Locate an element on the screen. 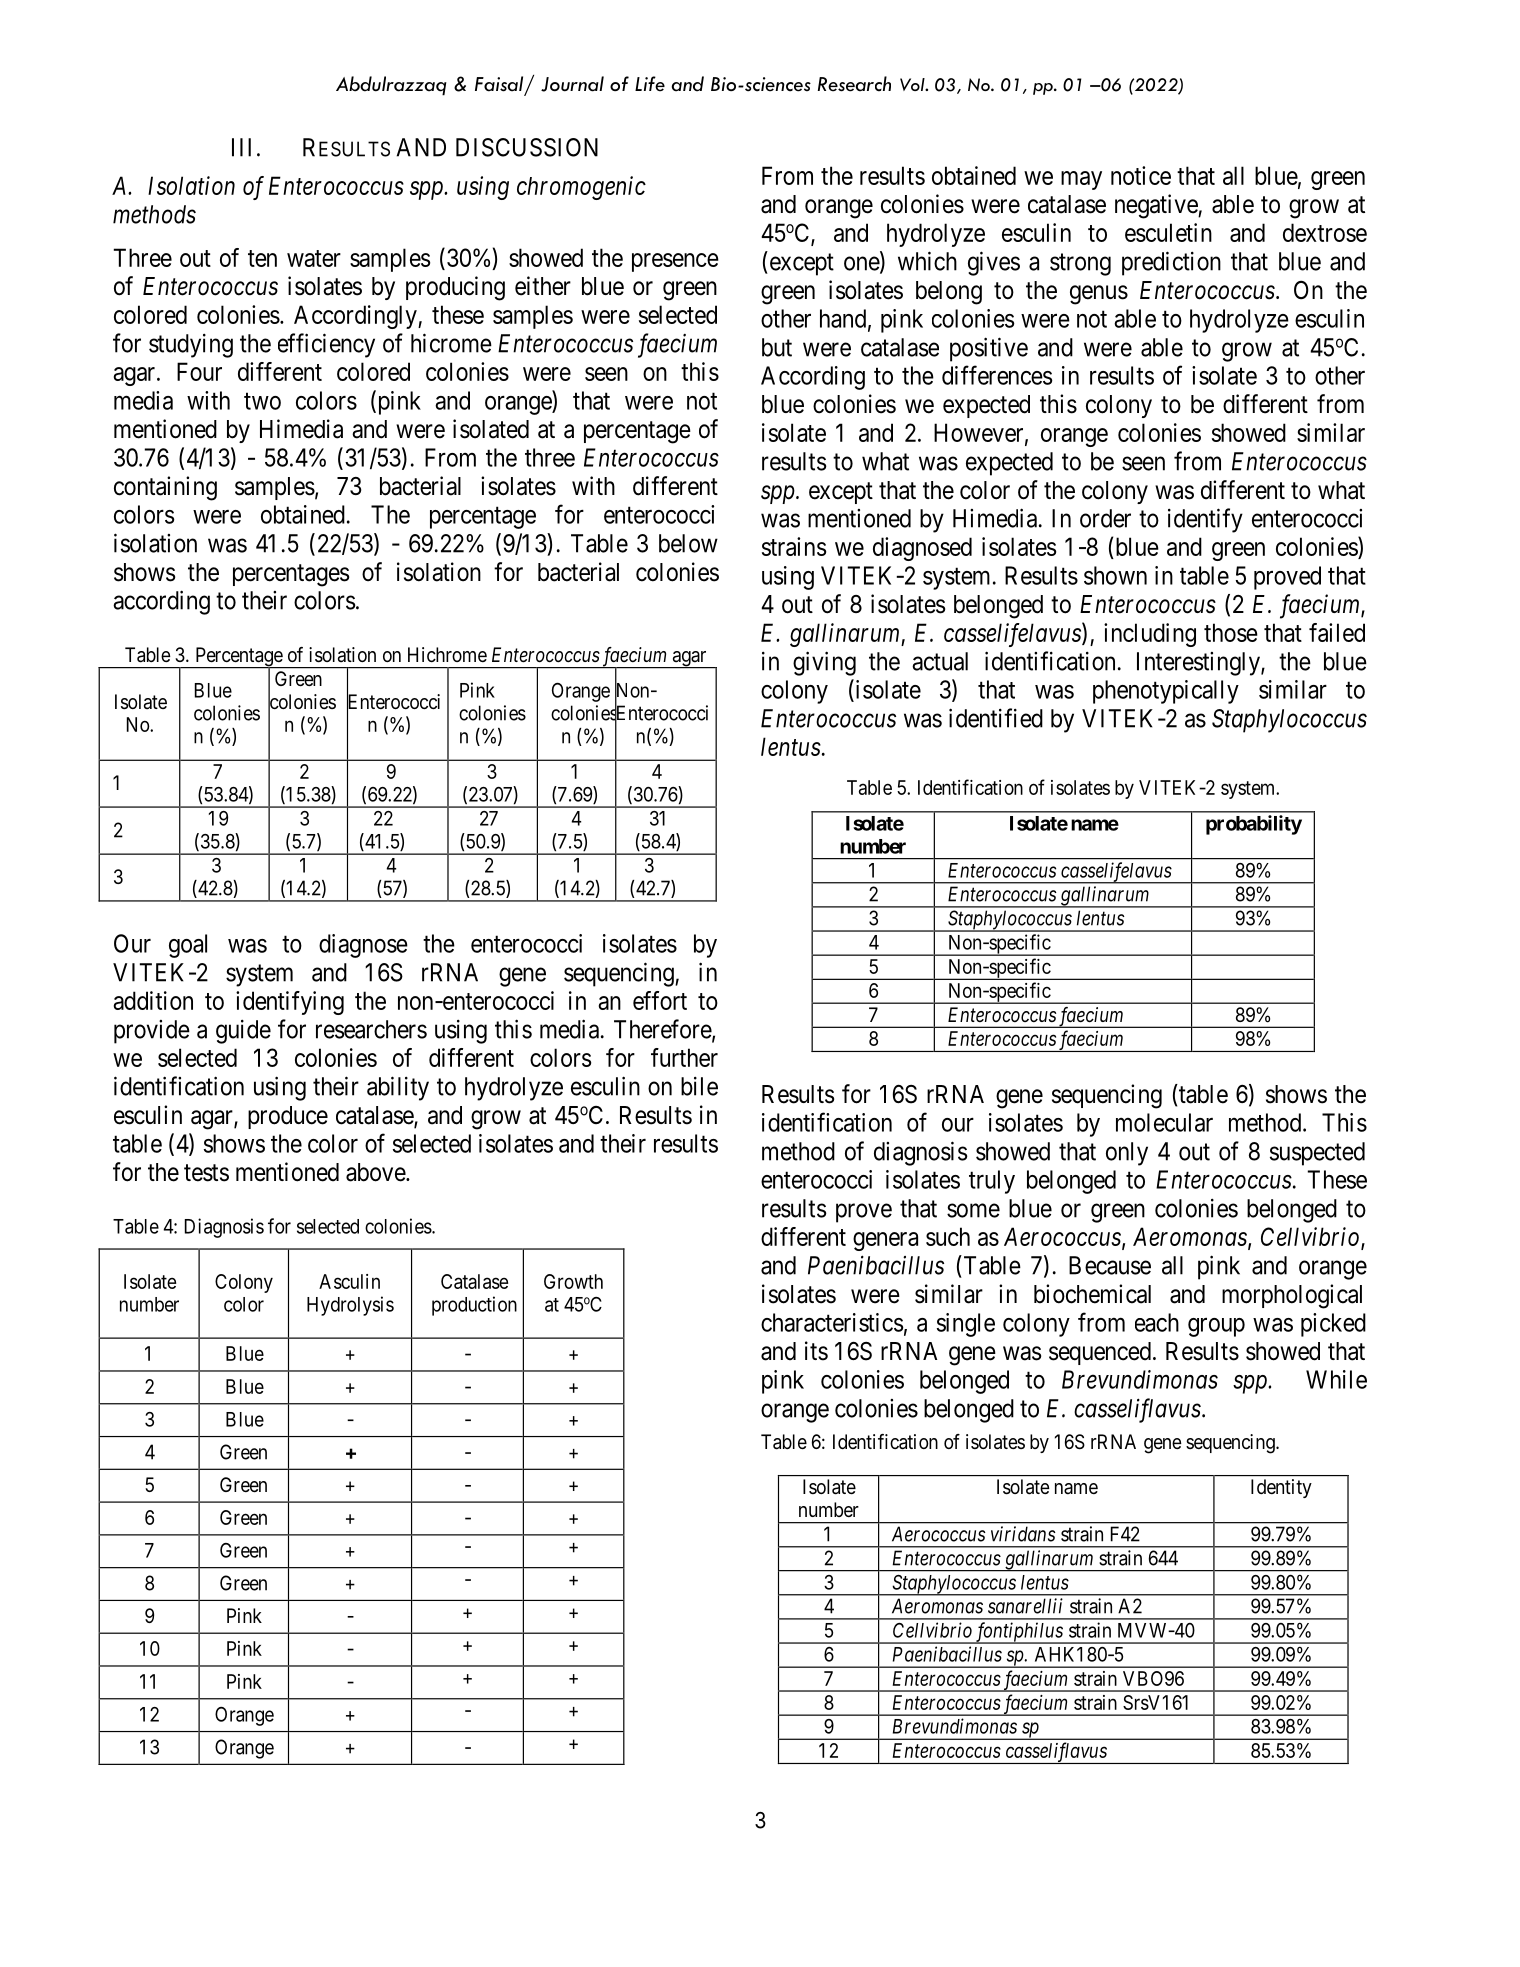 The image size is (1520, 1967). III is located at coordinates (241, 147).
